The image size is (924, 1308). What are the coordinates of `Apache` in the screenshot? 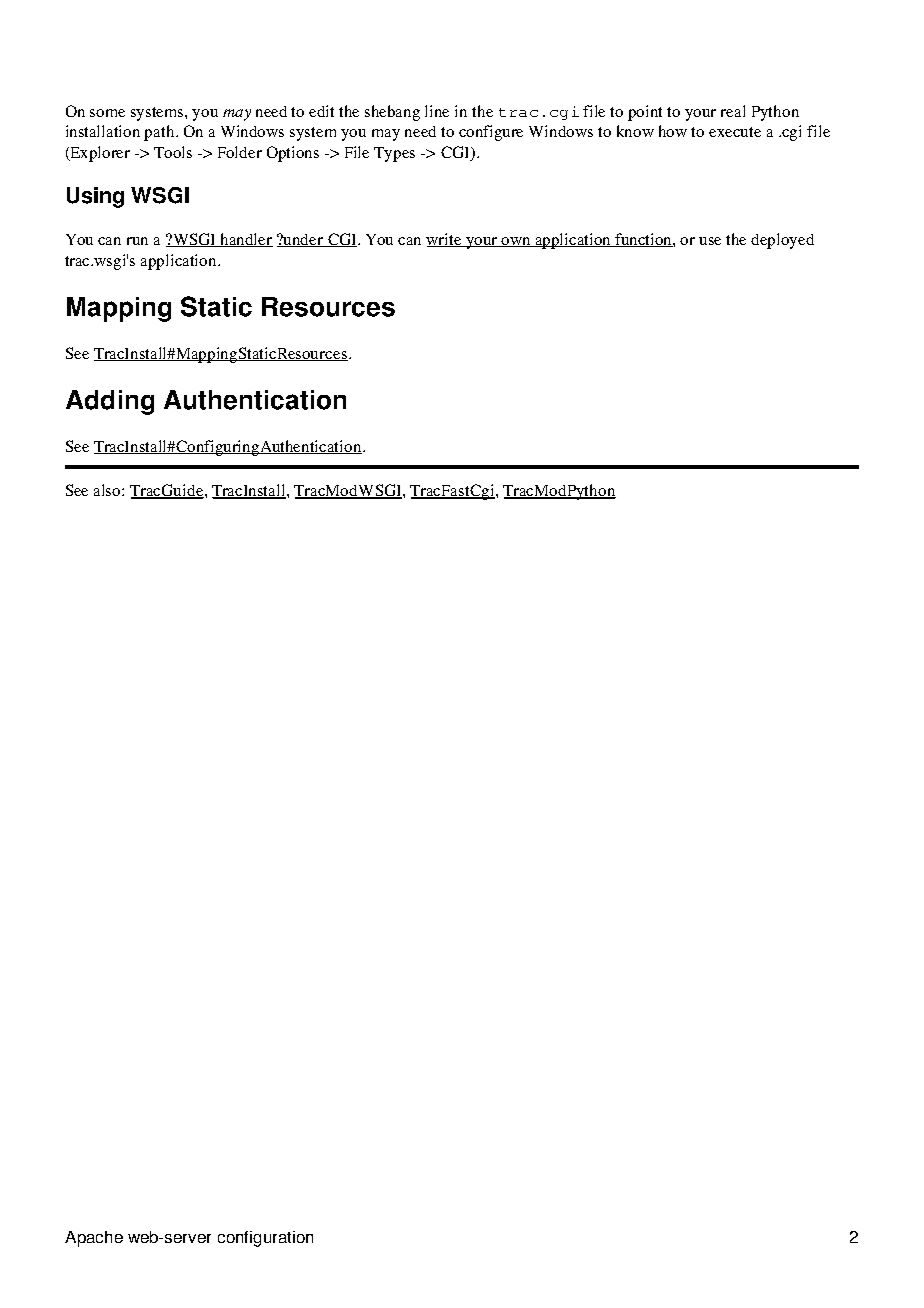 It's located at (94, 1239).
